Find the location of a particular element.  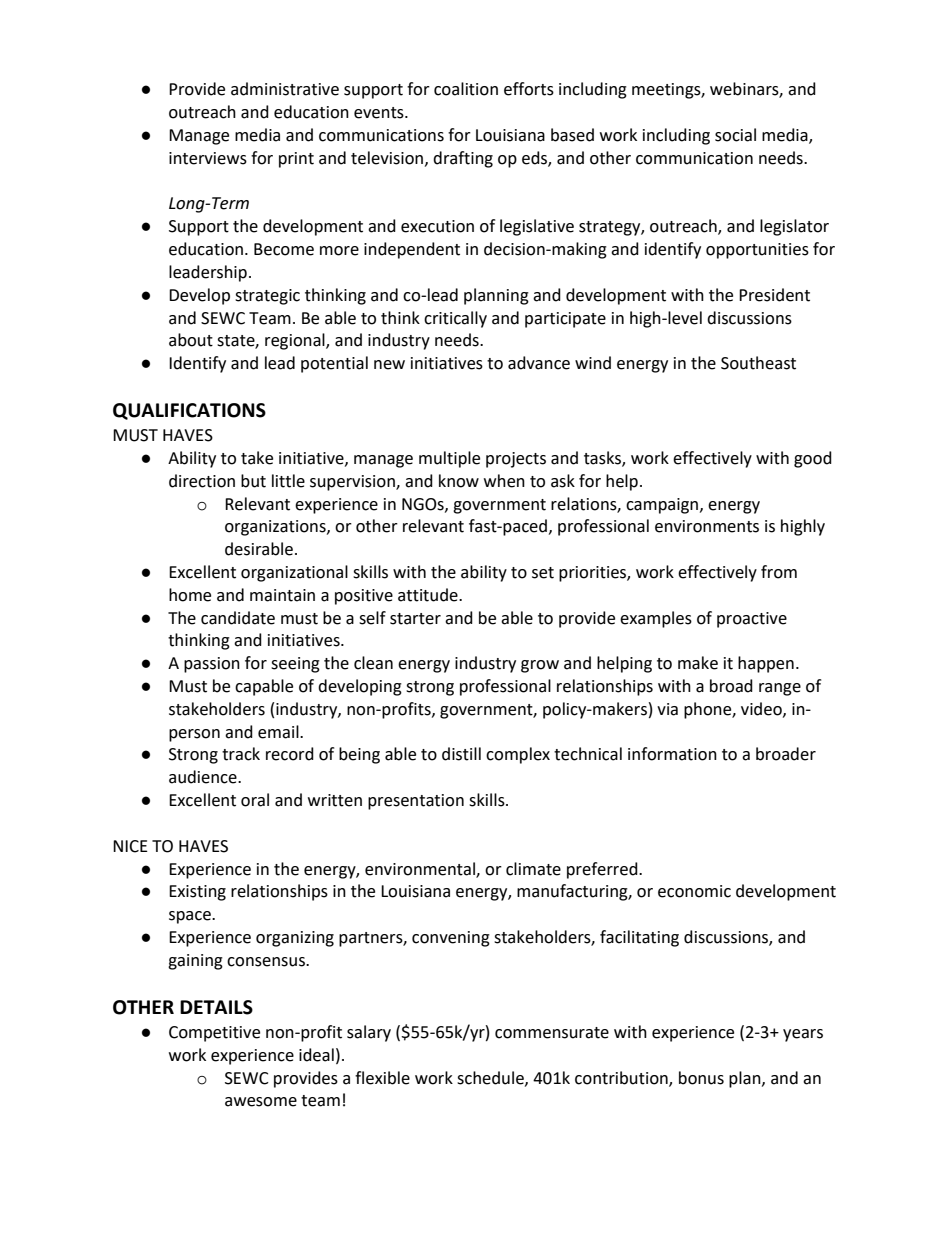

critically is located at coordinates (455, 319).
